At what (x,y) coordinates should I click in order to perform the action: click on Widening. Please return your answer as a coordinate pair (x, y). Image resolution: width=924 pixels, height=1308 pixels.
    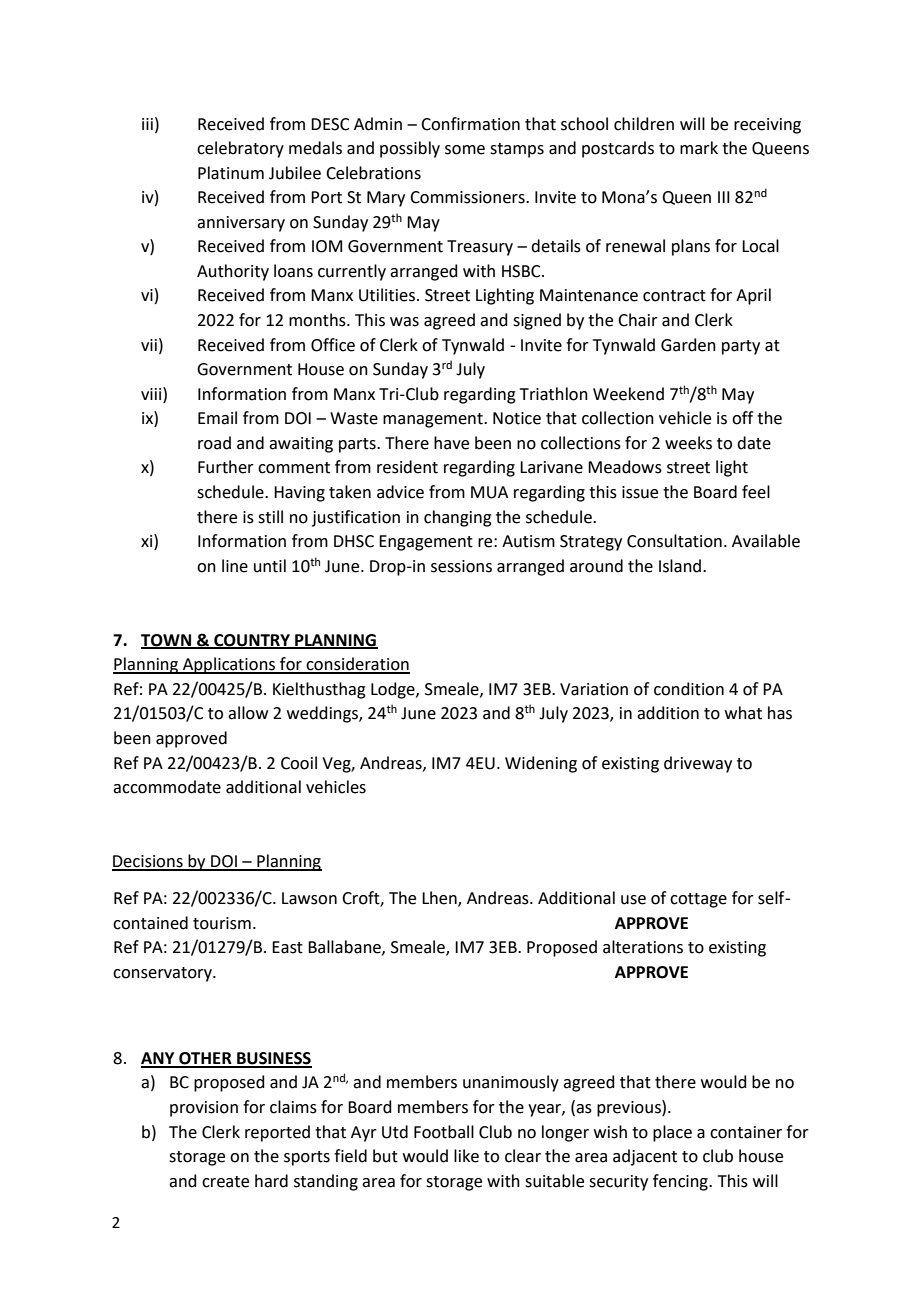
    Looking at the image, I should click on (541, 764).
